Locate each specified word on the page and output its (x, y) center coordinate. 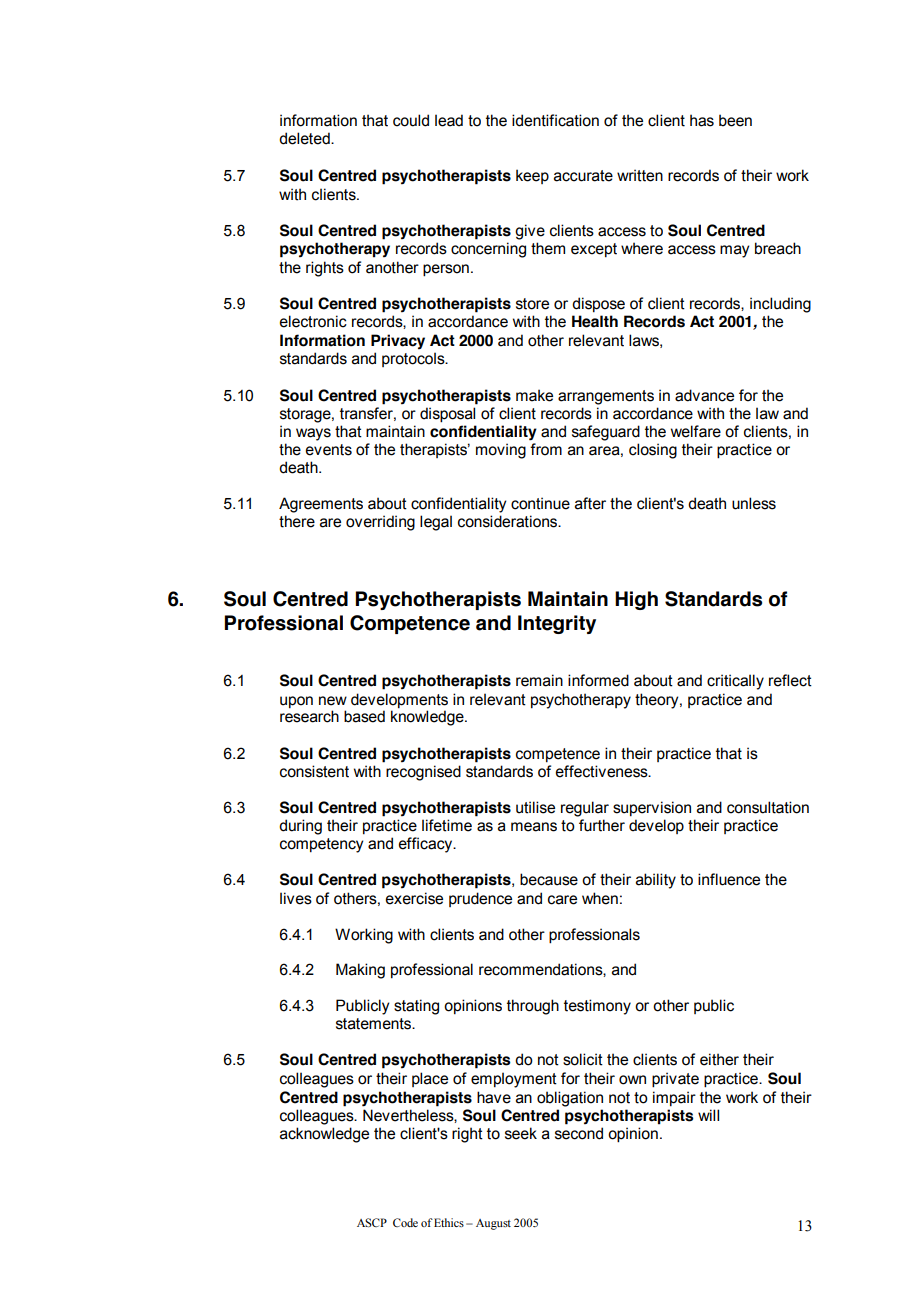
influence (729, 879)
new (333, 701)
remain (539, 680)
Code (405, 1222)
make (534, 395)
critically (735, 682)
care (562, 900)
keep (532, 176)
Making (360, 971)
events (329, 450)
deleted (305, 138)
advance (704, 395)
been (735, 120)
